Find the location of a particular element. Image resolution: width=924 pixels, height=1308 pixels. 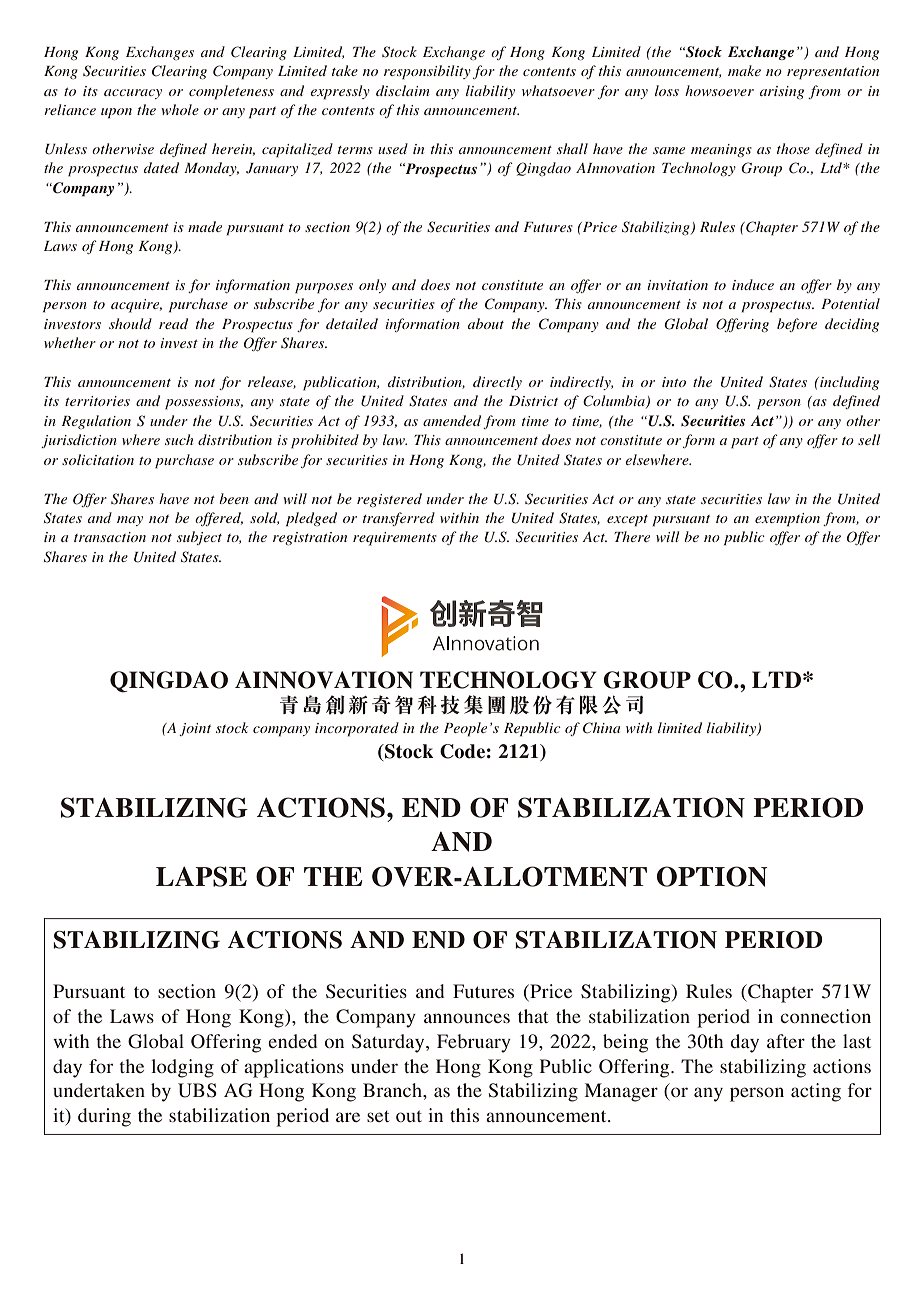

February is located at coordinates (474, 1043).
